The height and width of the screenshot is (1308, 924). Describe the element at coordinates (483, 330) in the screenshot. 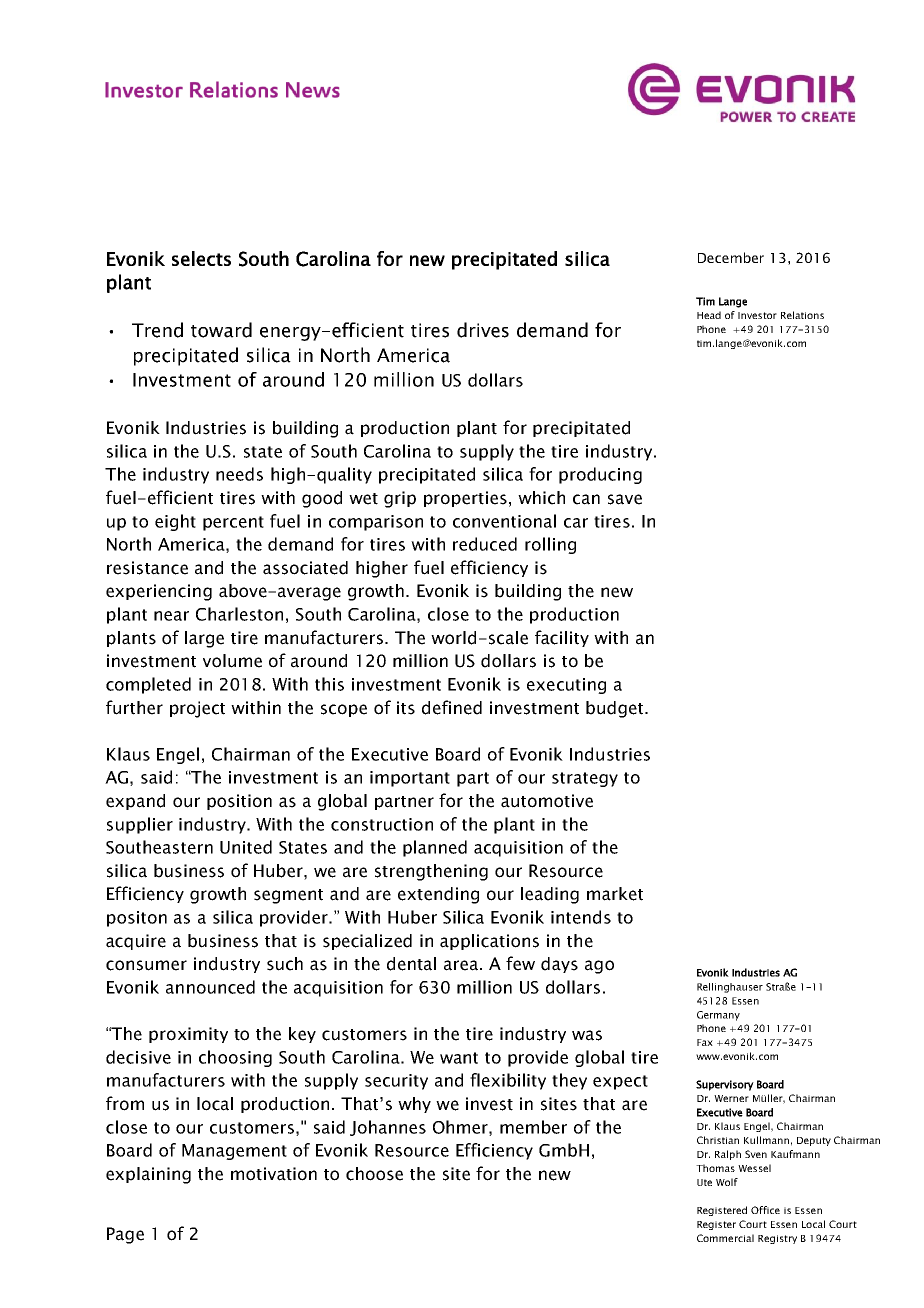

I see `drives` at that location.
